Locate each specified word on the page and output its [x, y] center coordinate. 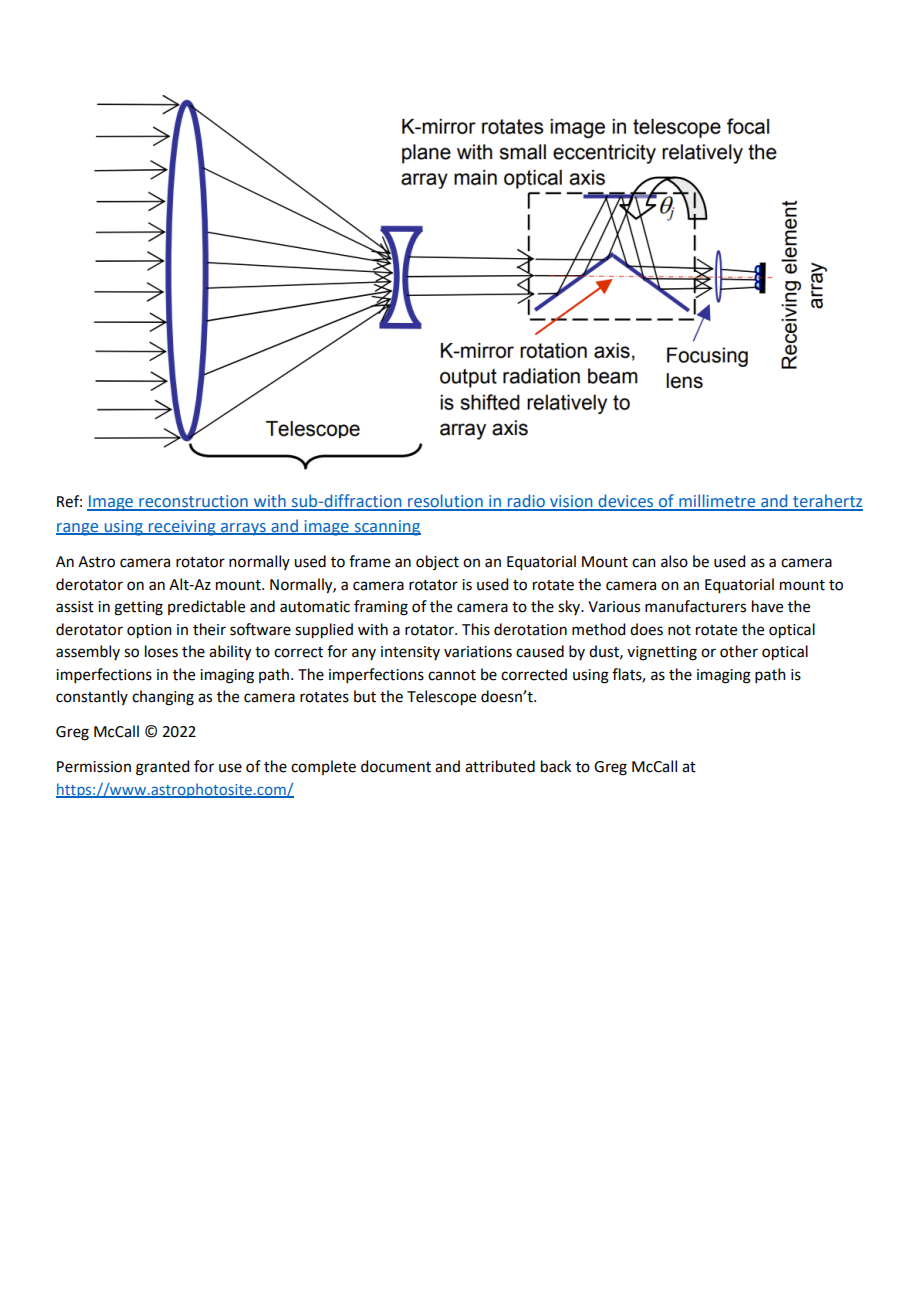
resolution [445, 502]
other [739, 651]
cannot [452, 675]
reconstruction [193, 502]
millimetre [717, 502]
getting [138, 608]
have [767, 606]
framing [381, 608]
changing [163, 698]
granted [162, 768]
